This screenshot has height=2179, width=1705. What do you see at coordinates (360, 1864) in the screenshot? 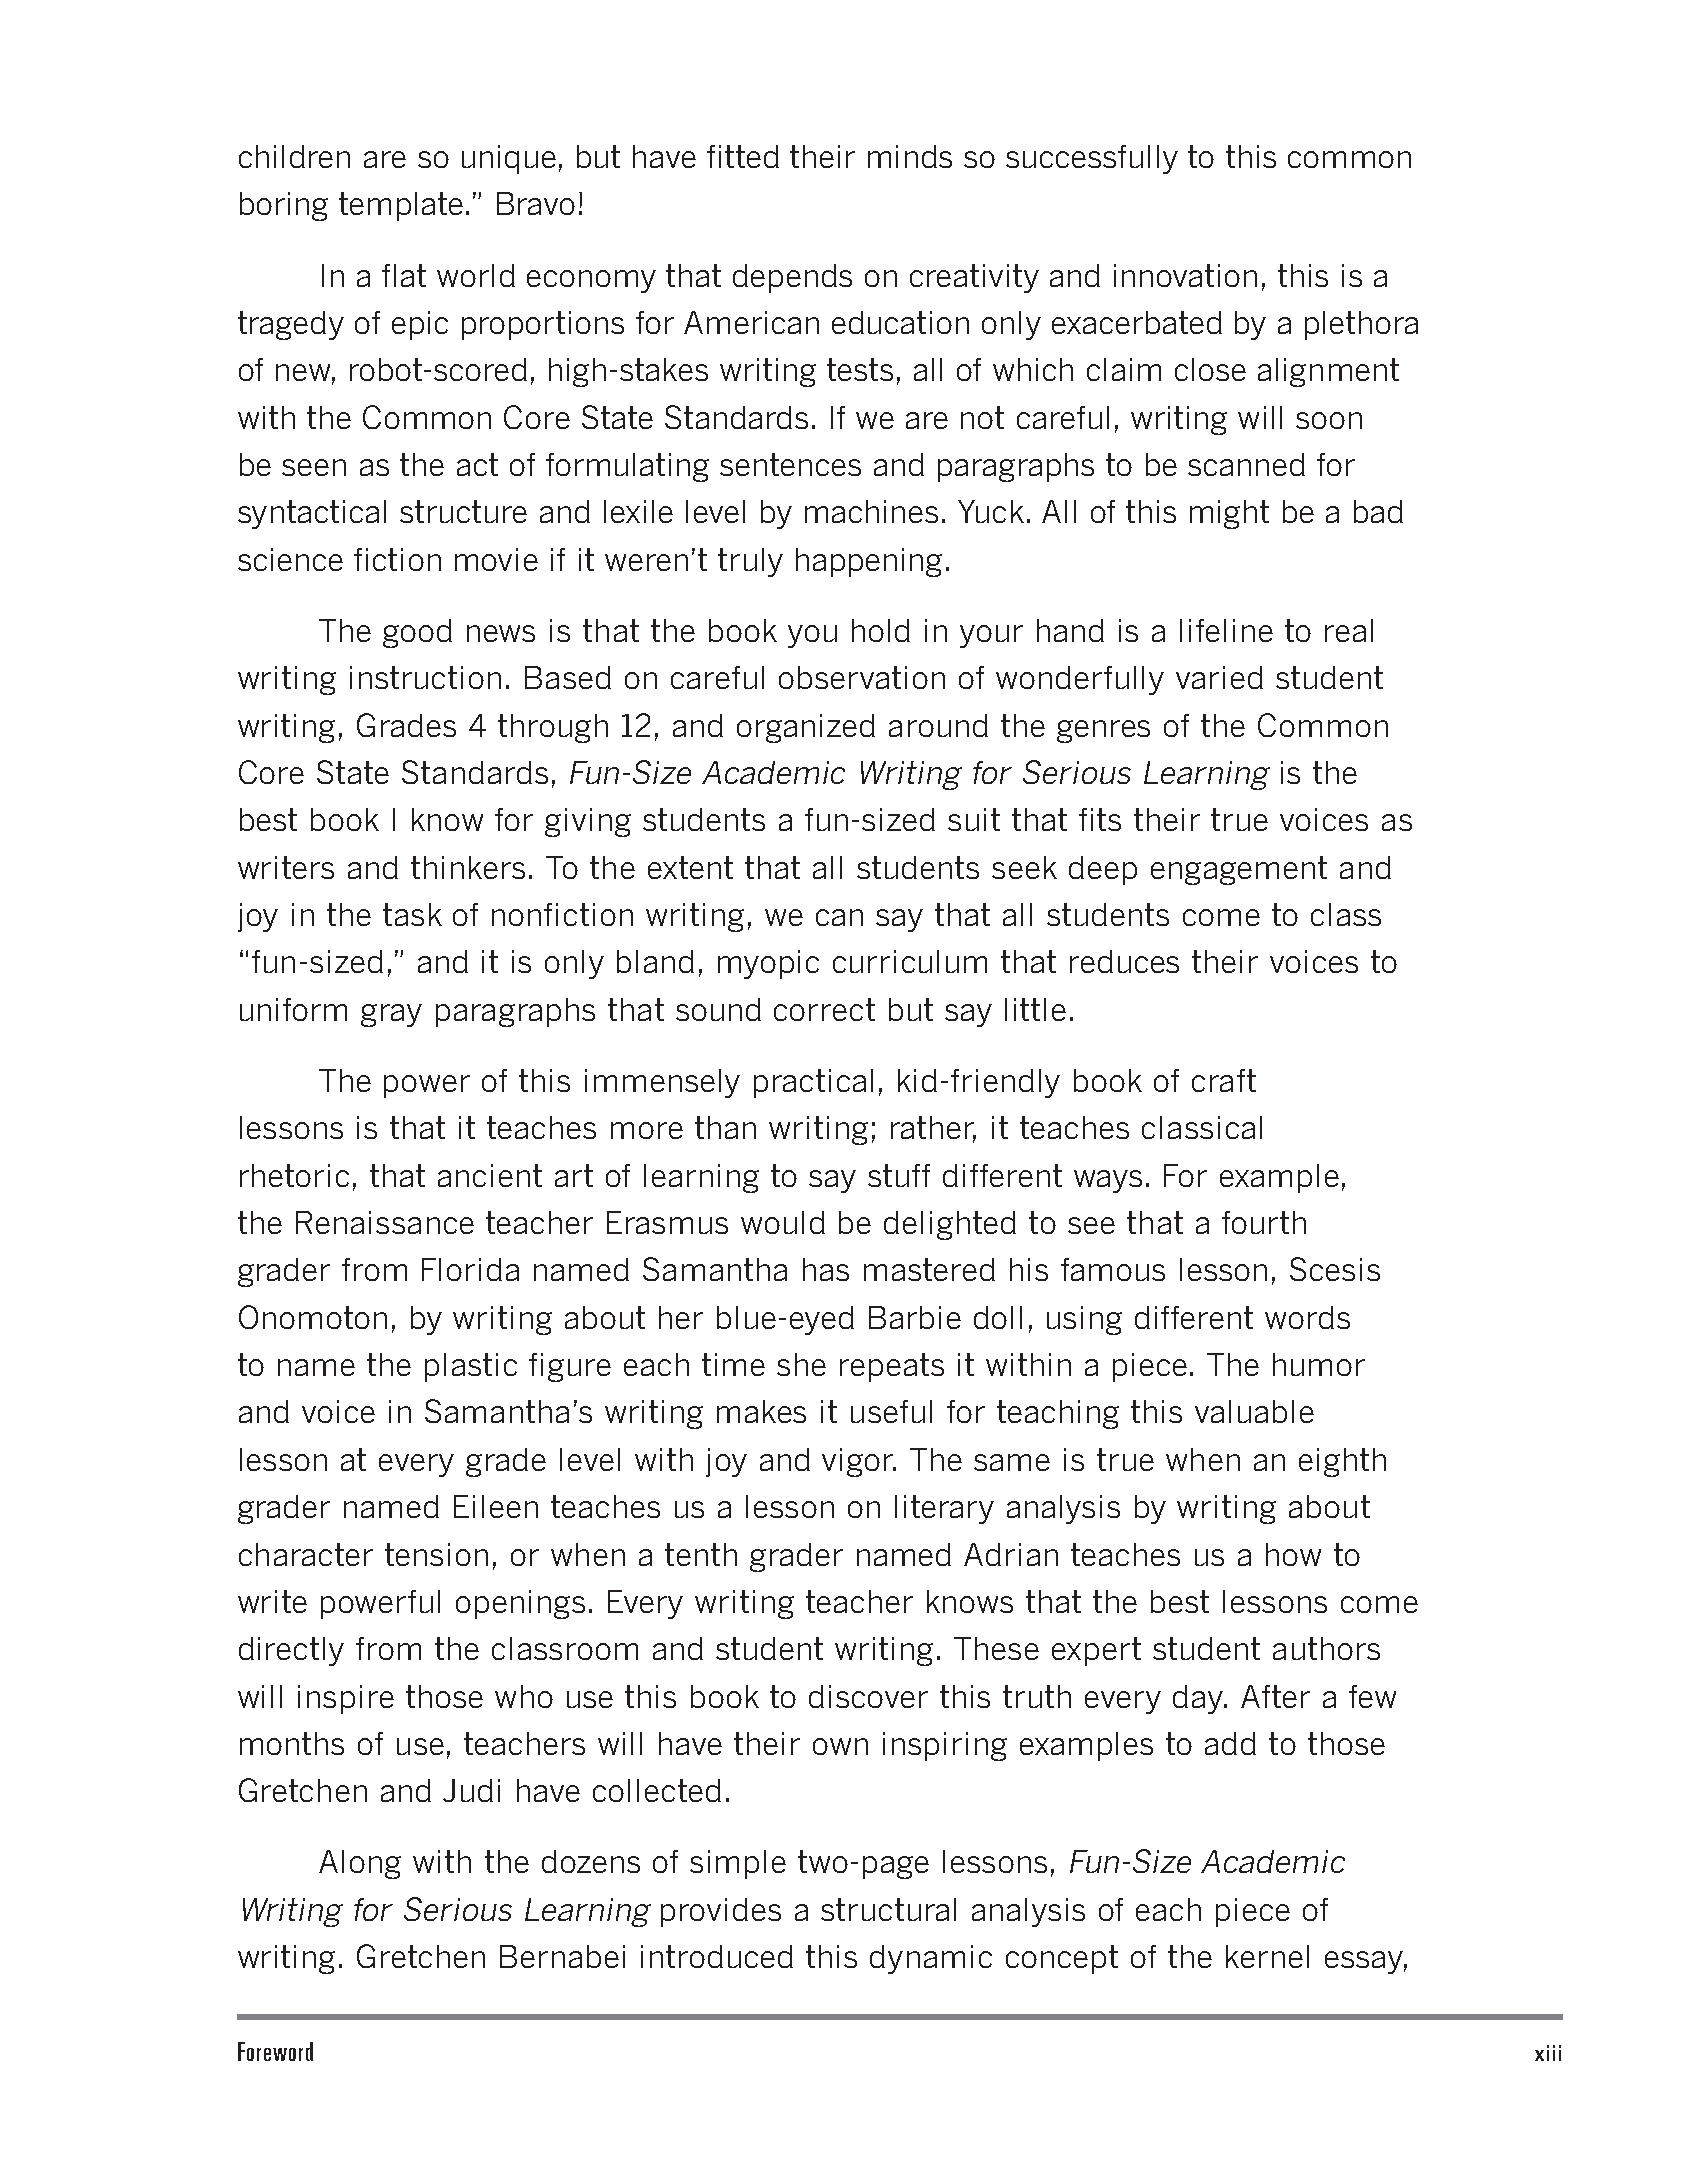
I see `Along` at bounding box center [360, 1864].
